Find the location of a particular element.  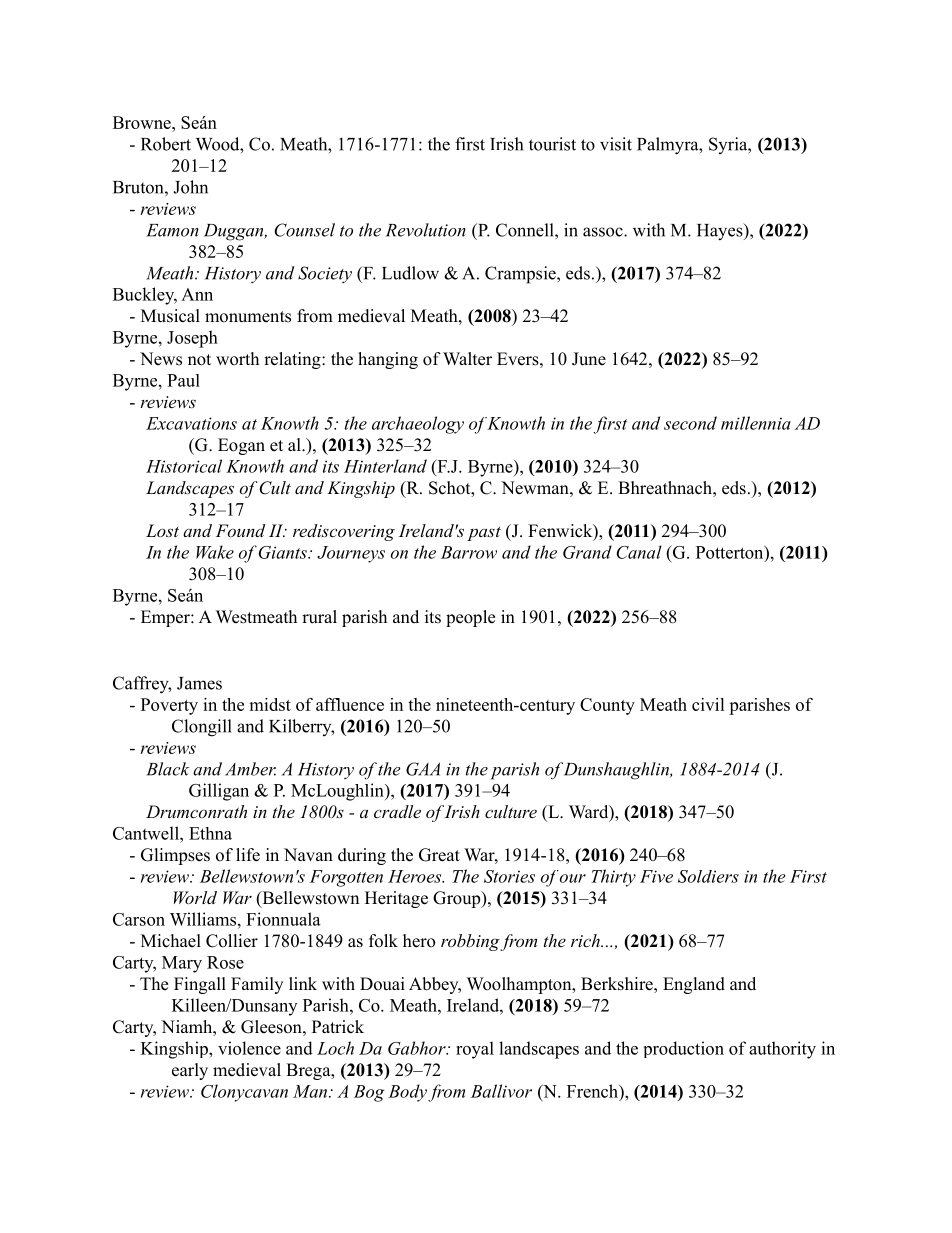

tourist is located at coordinates (552, 144).
